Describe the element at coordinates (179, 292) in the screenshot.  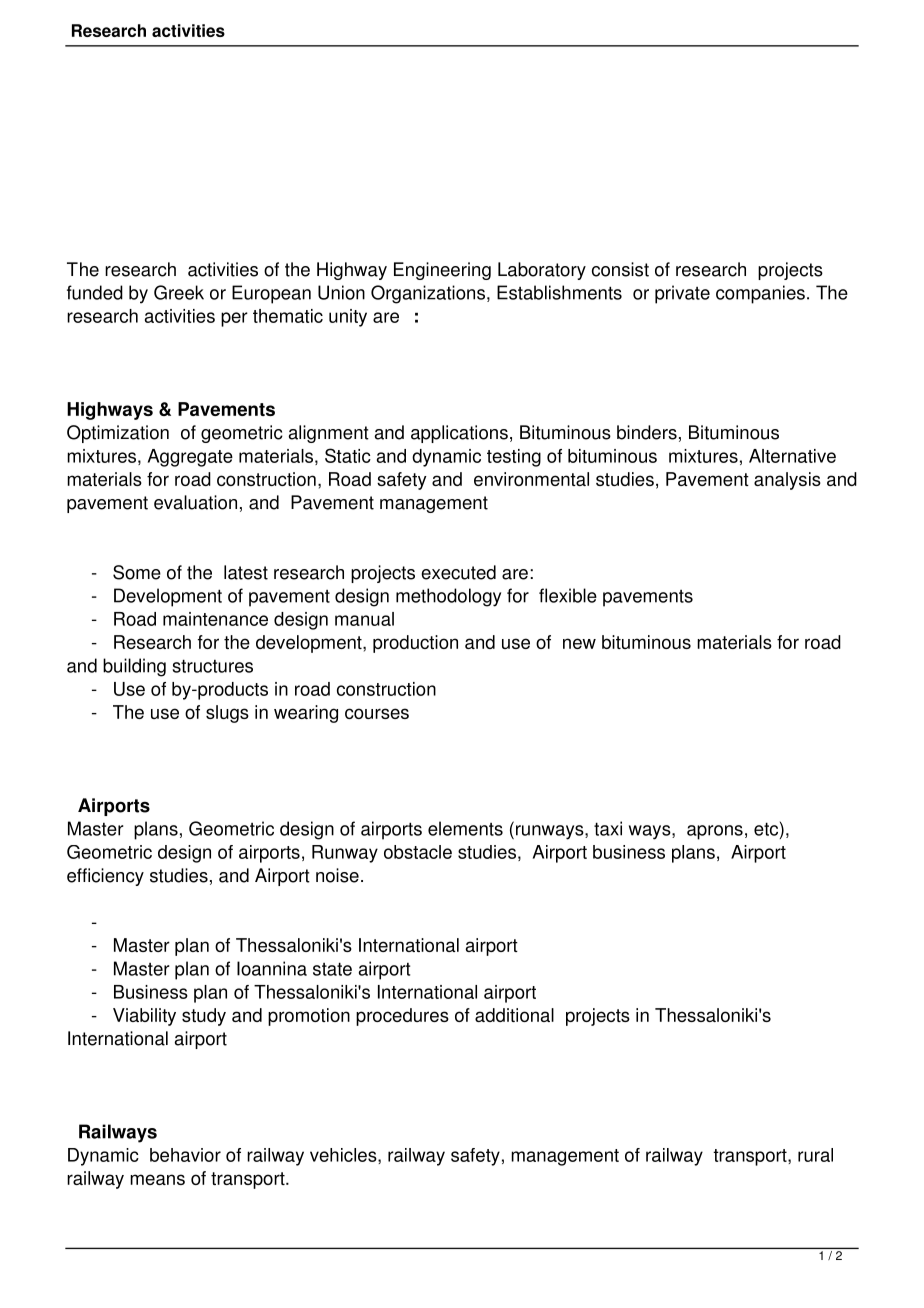
I see `Greek` at that location.
